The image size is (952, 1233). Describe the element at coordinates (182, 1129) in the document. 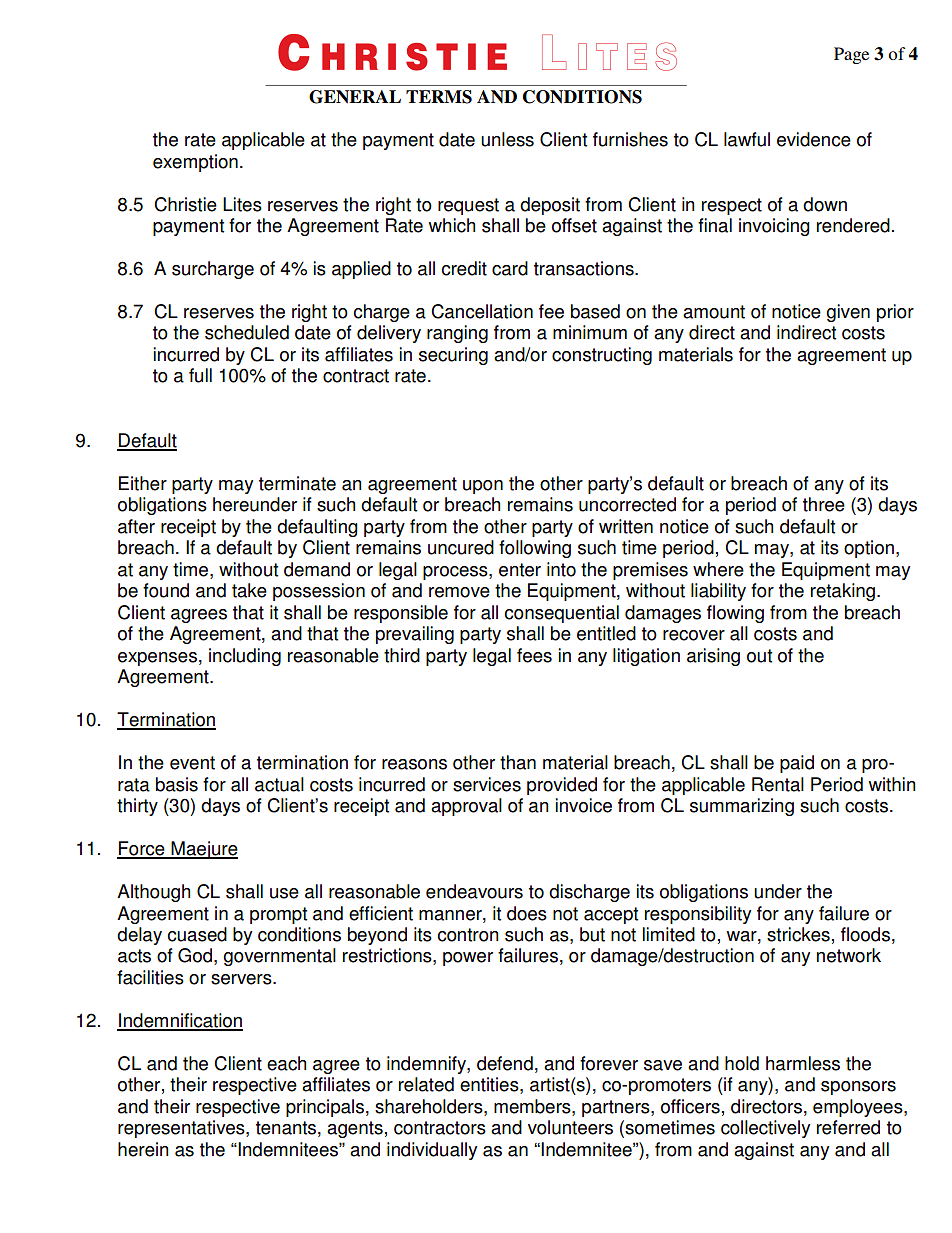

I see `representatives` at that location.
